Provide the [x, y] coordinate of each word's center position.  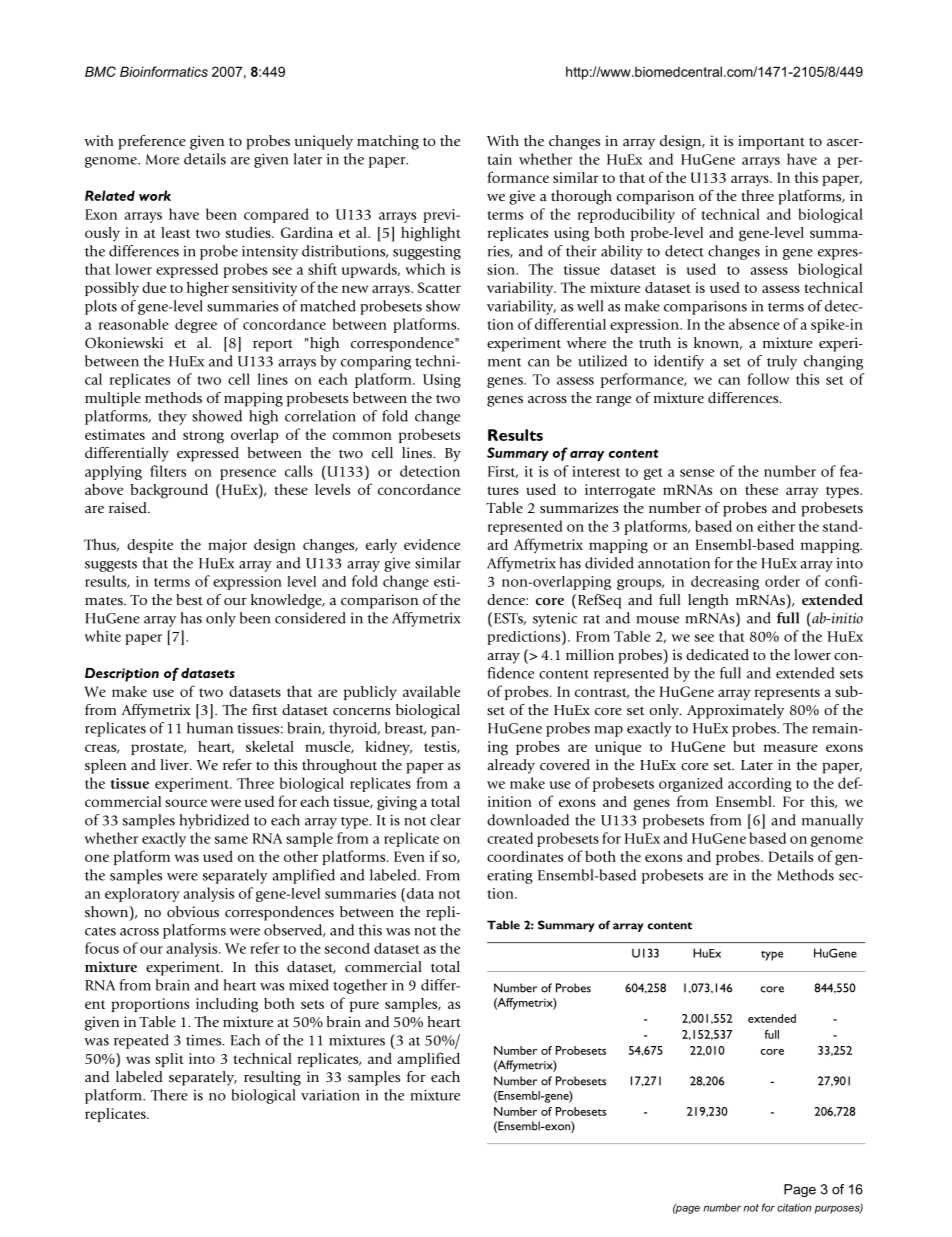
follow [769, 379]
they [172, 417]
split [169, 1060]
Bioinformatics [164, 71]
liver [176, 764]
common [362, 436]
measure [791, 748]
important [771, 142]
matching [388, 142]
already [511, 766]
